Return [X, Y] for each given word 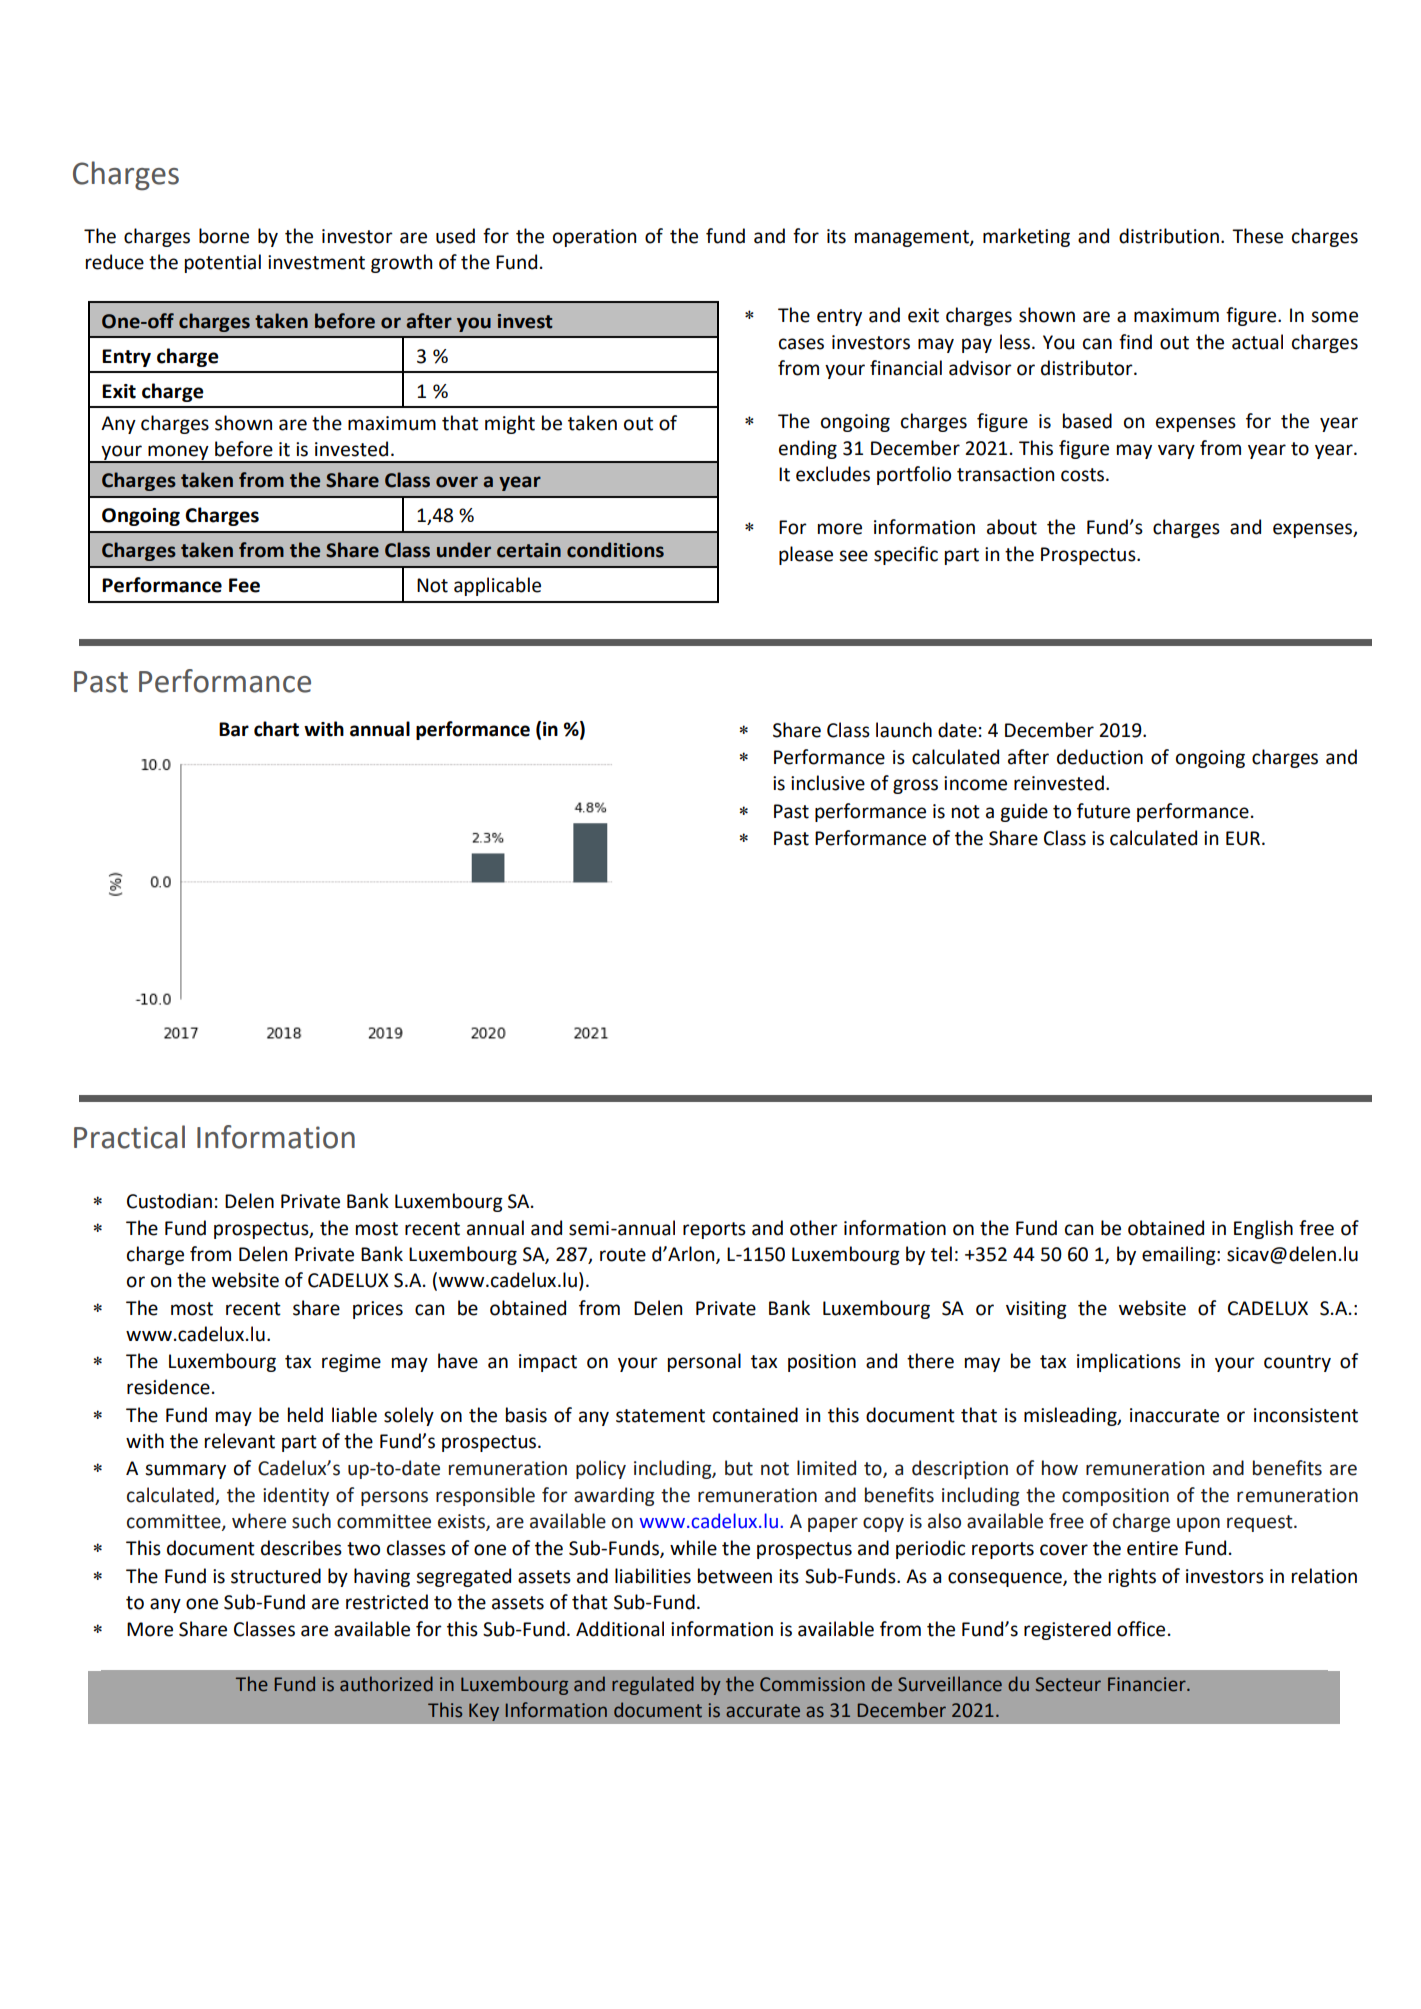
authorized [386, 1684]
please [806, 555]
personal [704, 1362]
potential [223, 263]
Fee [244, 585]
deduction [1100, 757]
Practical [129, 1137]
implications [1129, 1362]
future [1103, 811]
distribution [1169, 236]
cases [801, 344]
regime [351, 1363]
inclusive [828, 783]
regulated [653, 1685]
